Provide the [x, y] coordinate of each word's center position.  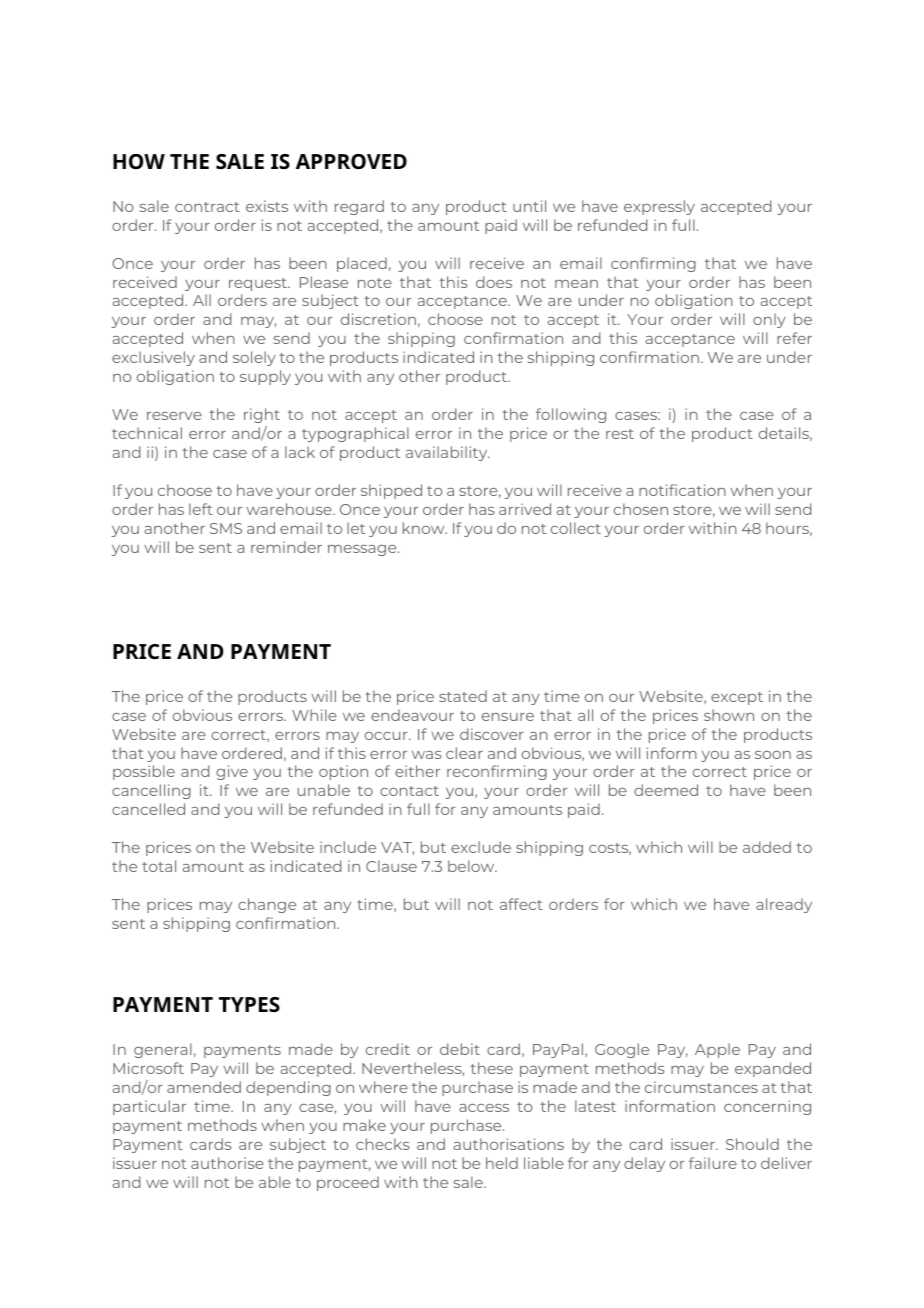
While [314, 715]
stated [463, 696]
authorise [227, 1163]
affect [521, 904]
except [737, 698]
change [267, 905]
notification [682, 490]
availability [448, 453]
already [784, 905]
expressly [659, 207]
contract [207, 207]
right [262, 415]
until [529, 206]
